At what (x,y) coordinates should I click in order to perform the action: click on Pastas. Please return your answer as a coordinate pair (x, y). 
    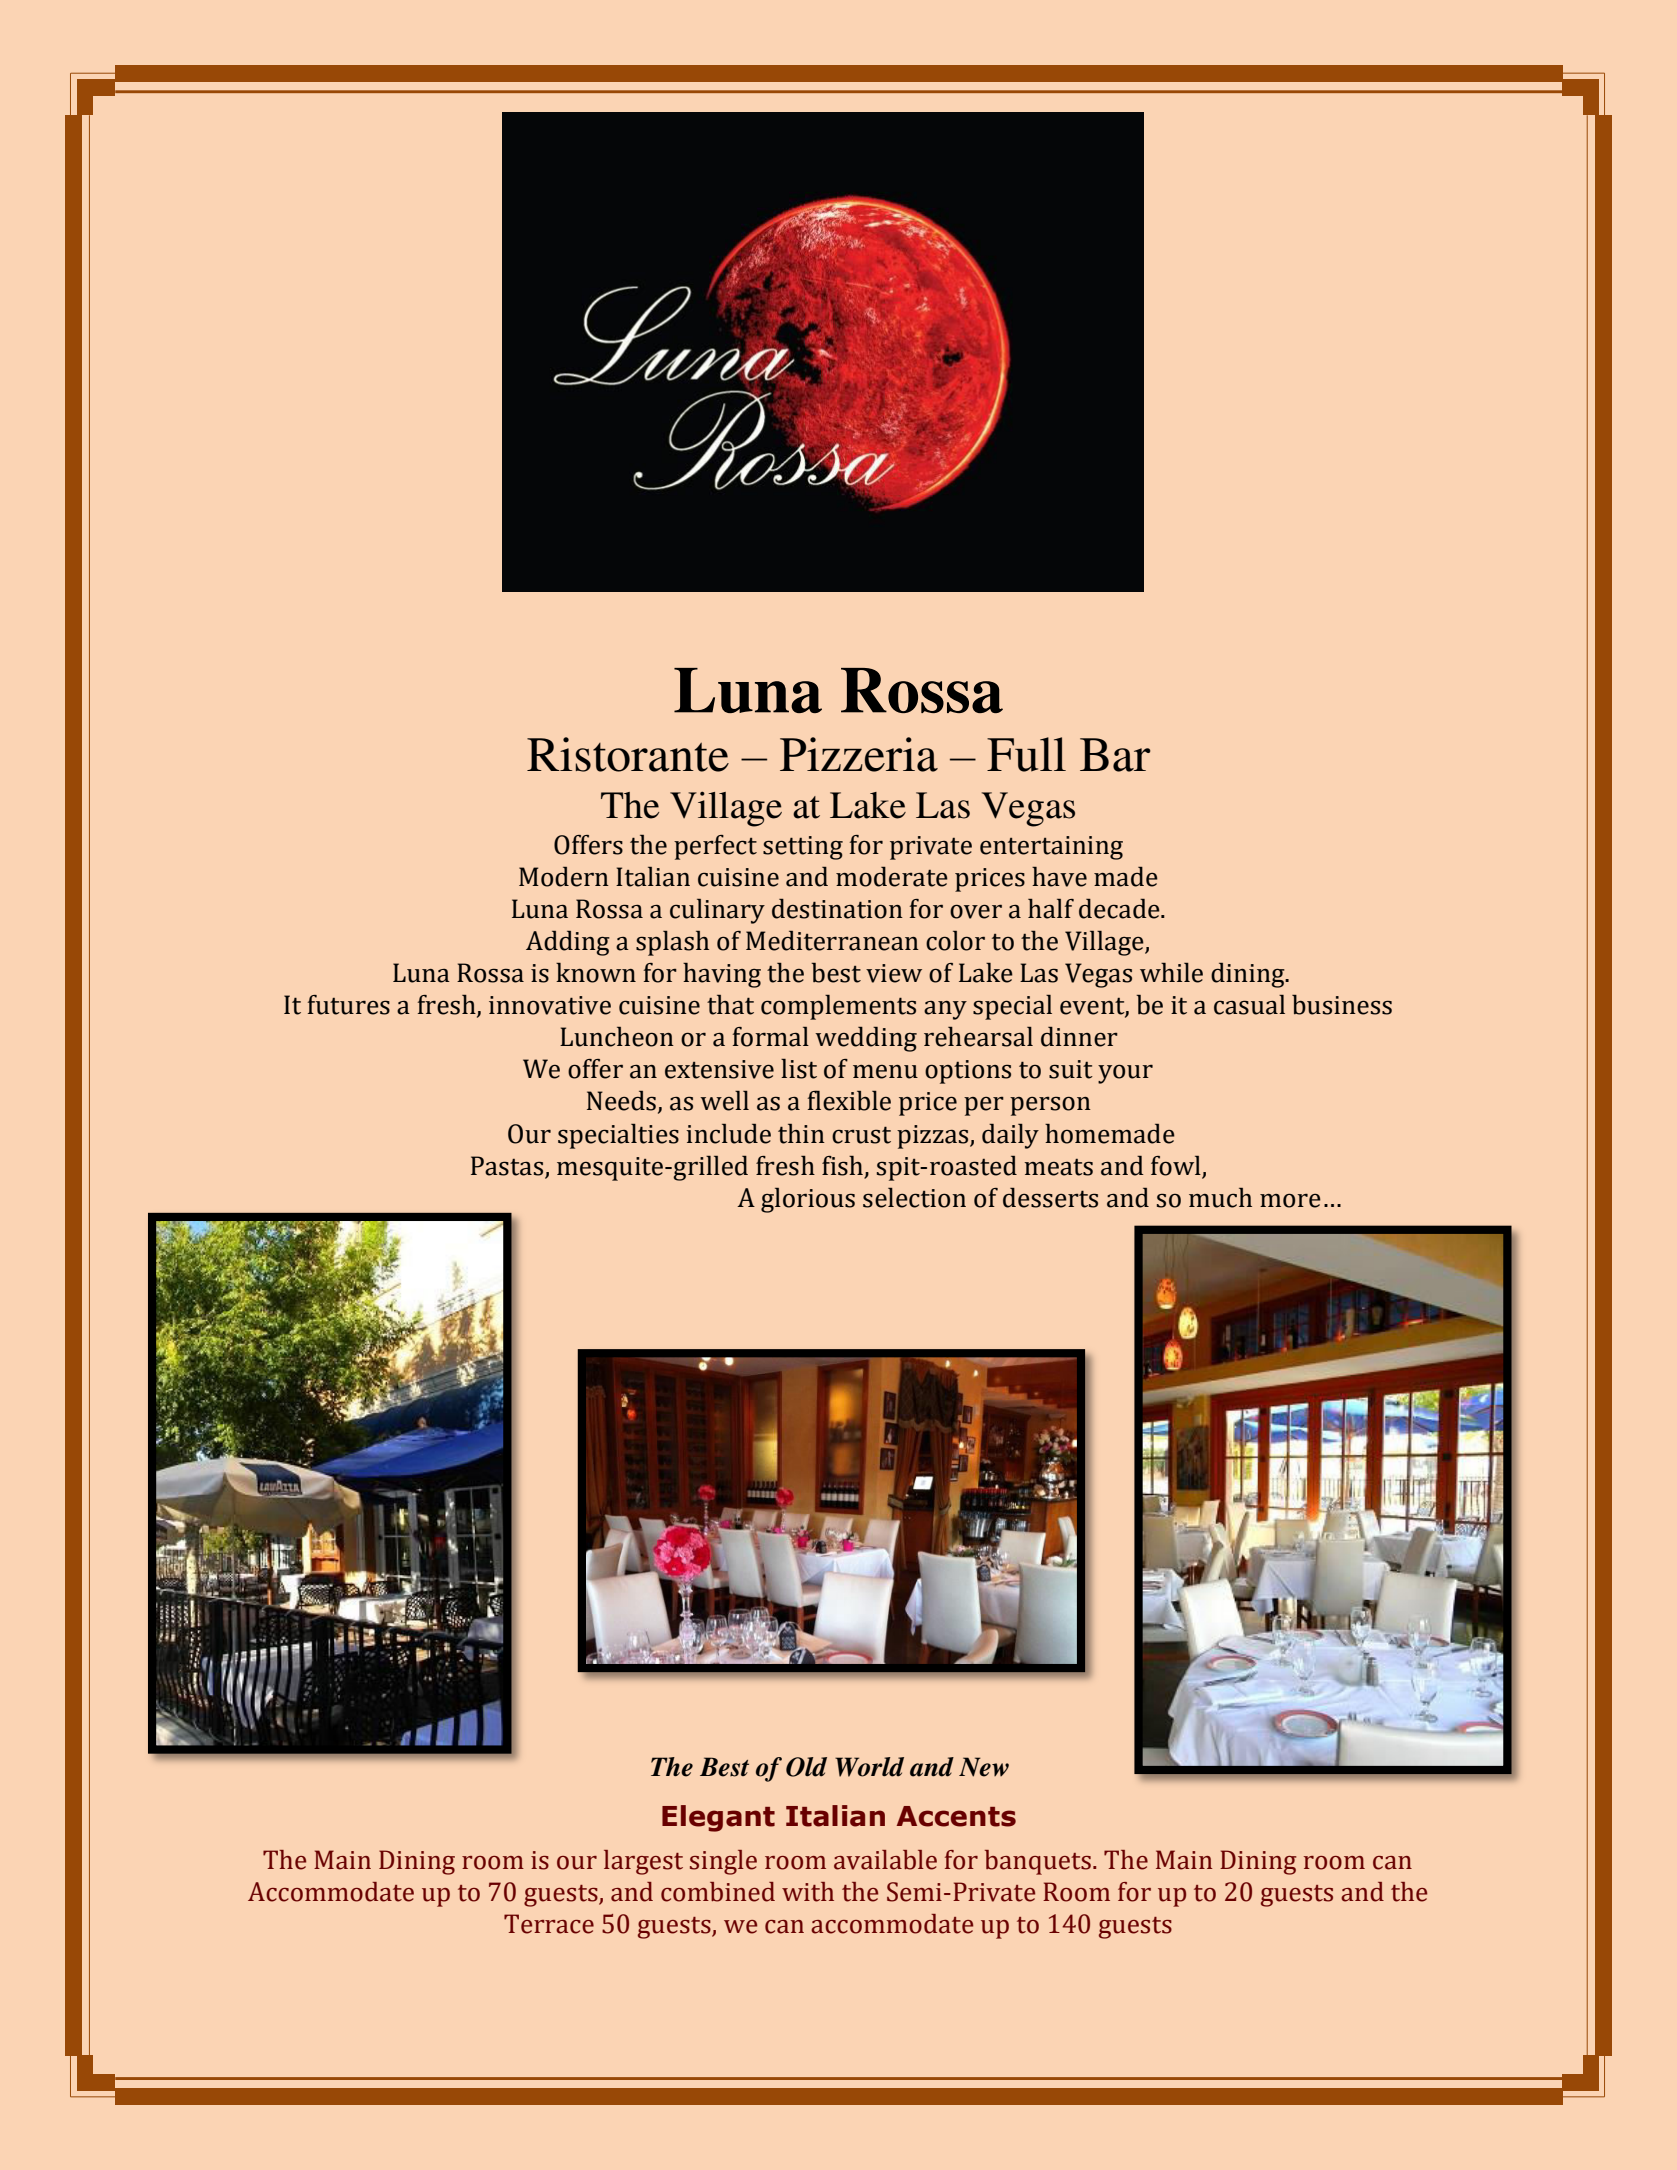
    Looking at the image, I should click on (507, 1166).
